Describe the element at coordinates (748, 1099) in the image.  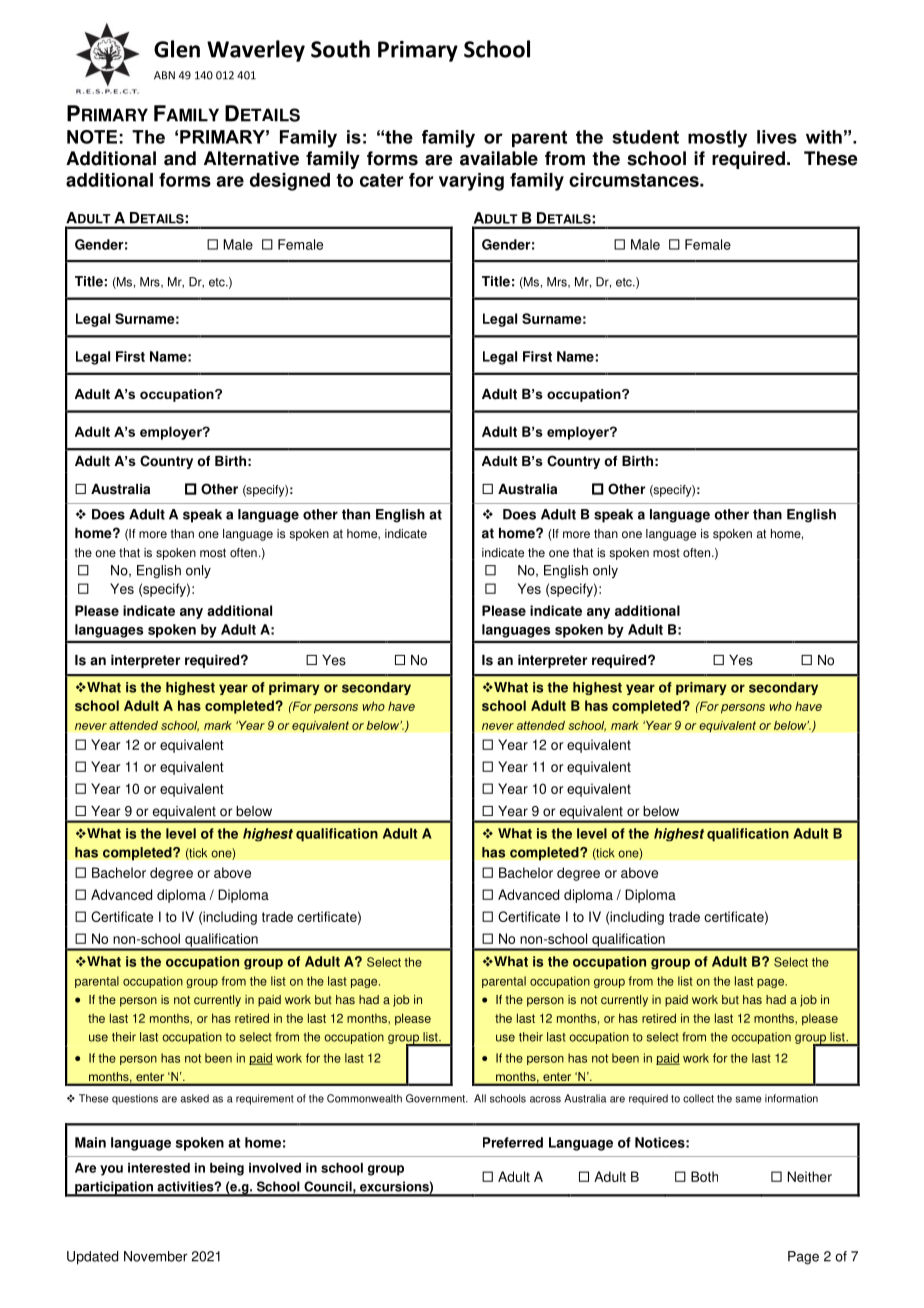
I see `same` at that location.
